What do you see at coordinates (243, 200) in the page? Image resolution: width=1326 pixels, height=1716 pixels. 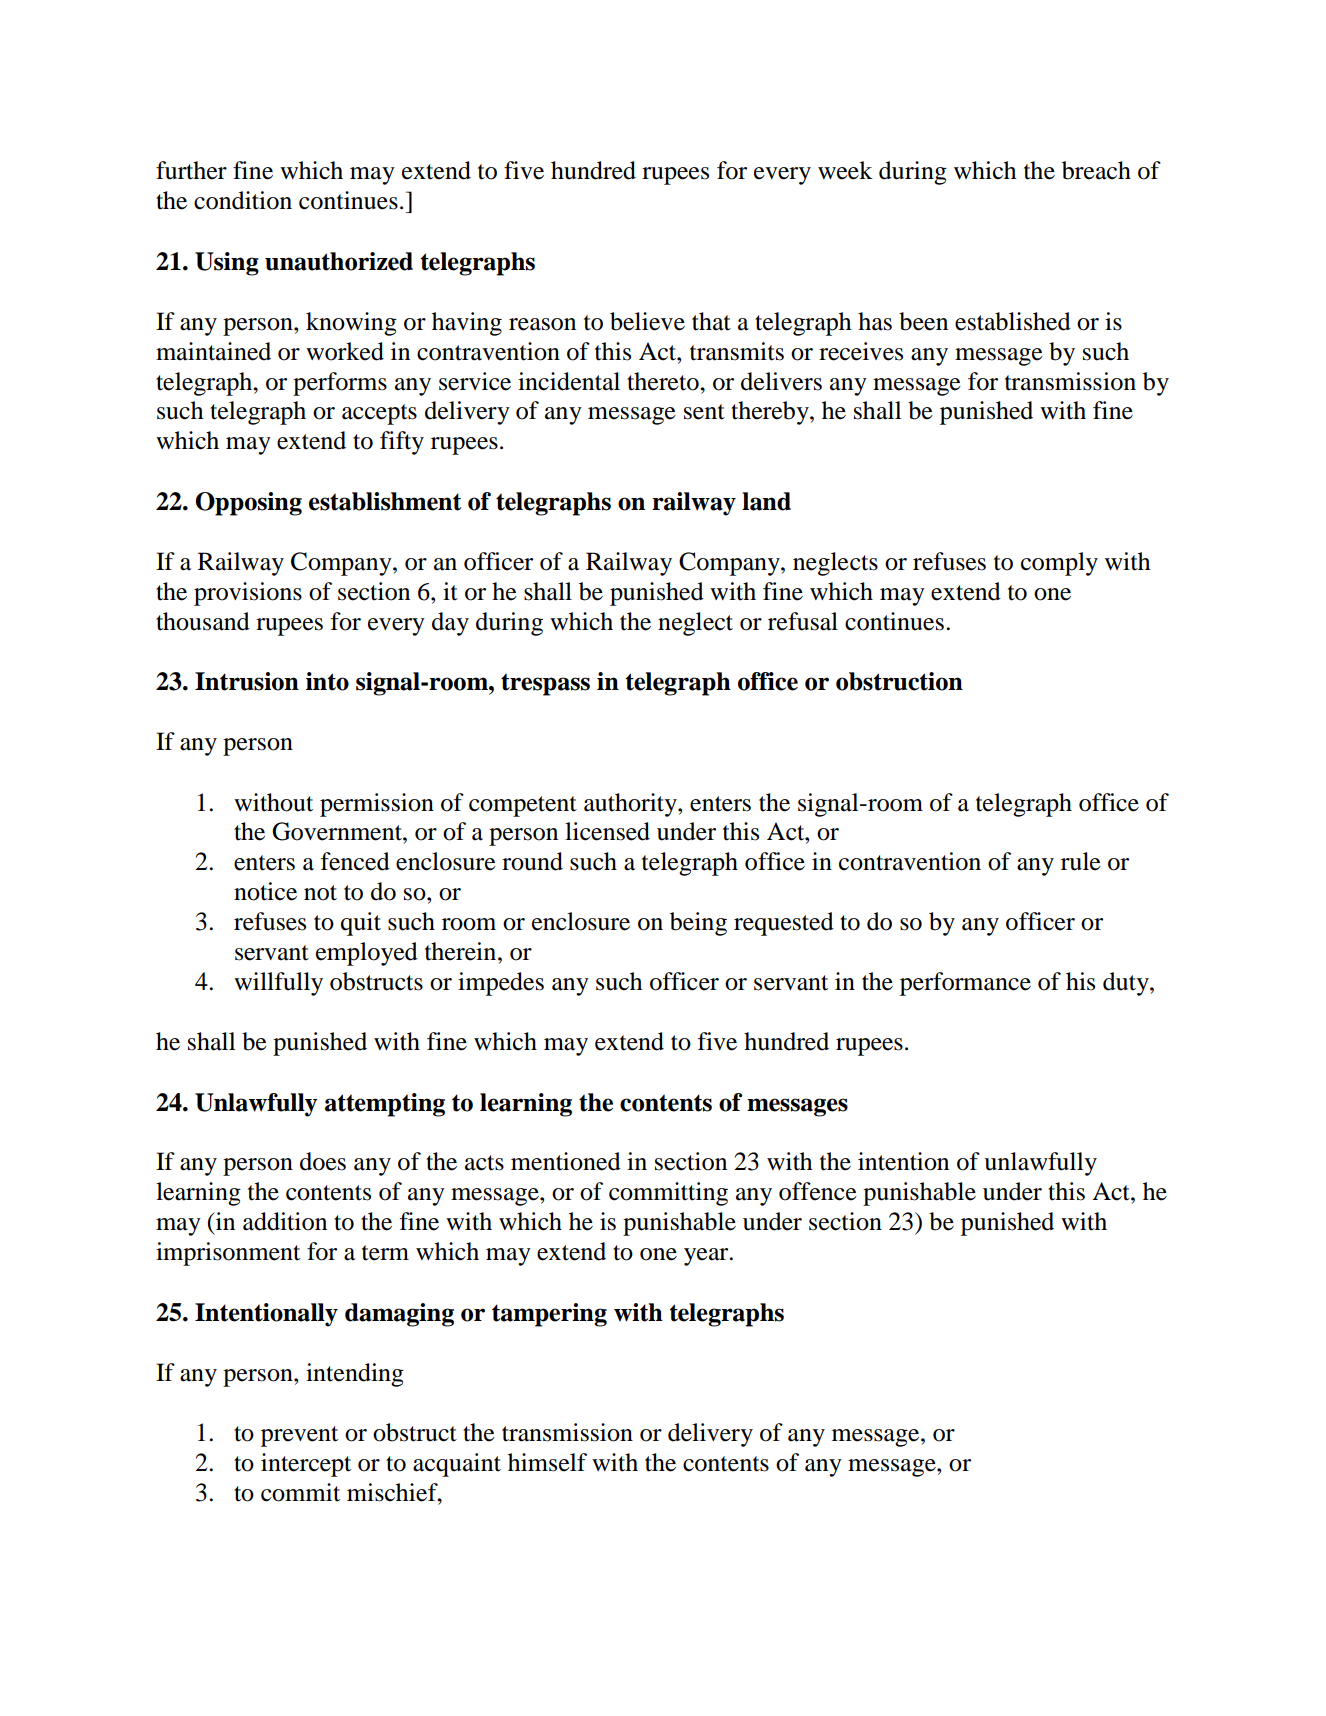 I see `condition` at bounding box center [243, 200].
